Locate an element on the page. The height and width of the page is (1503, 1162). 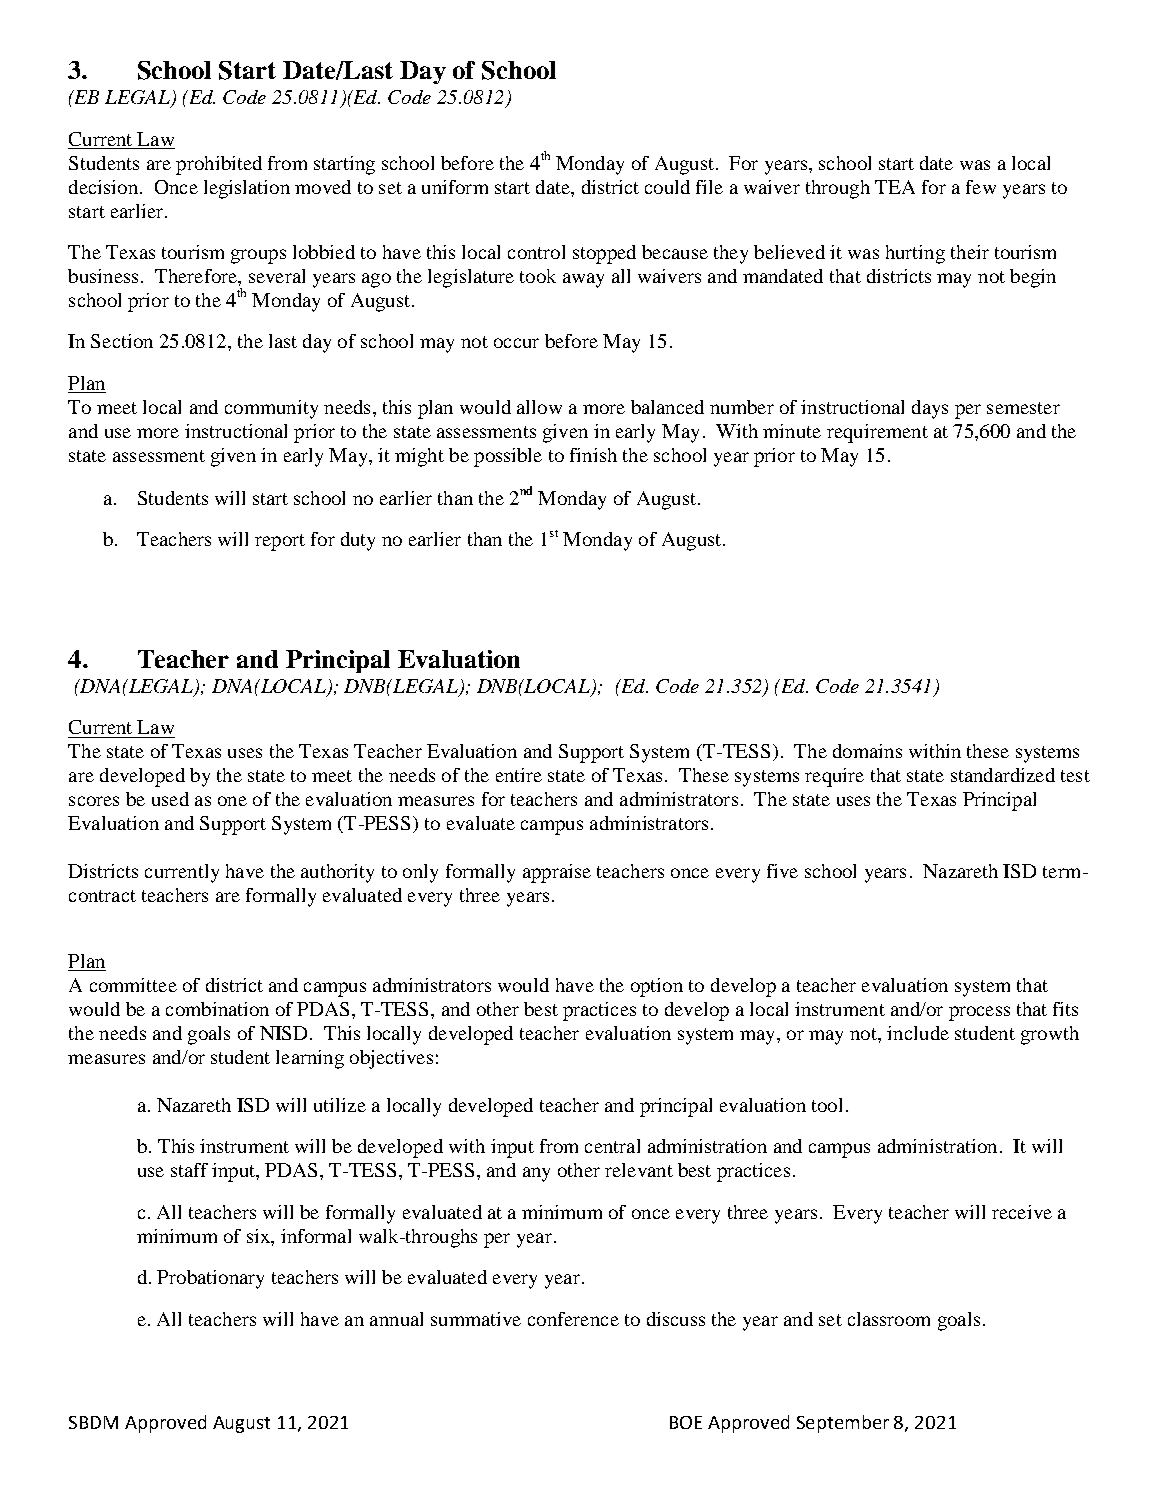
stopped is located at coordinates (604, 254).
